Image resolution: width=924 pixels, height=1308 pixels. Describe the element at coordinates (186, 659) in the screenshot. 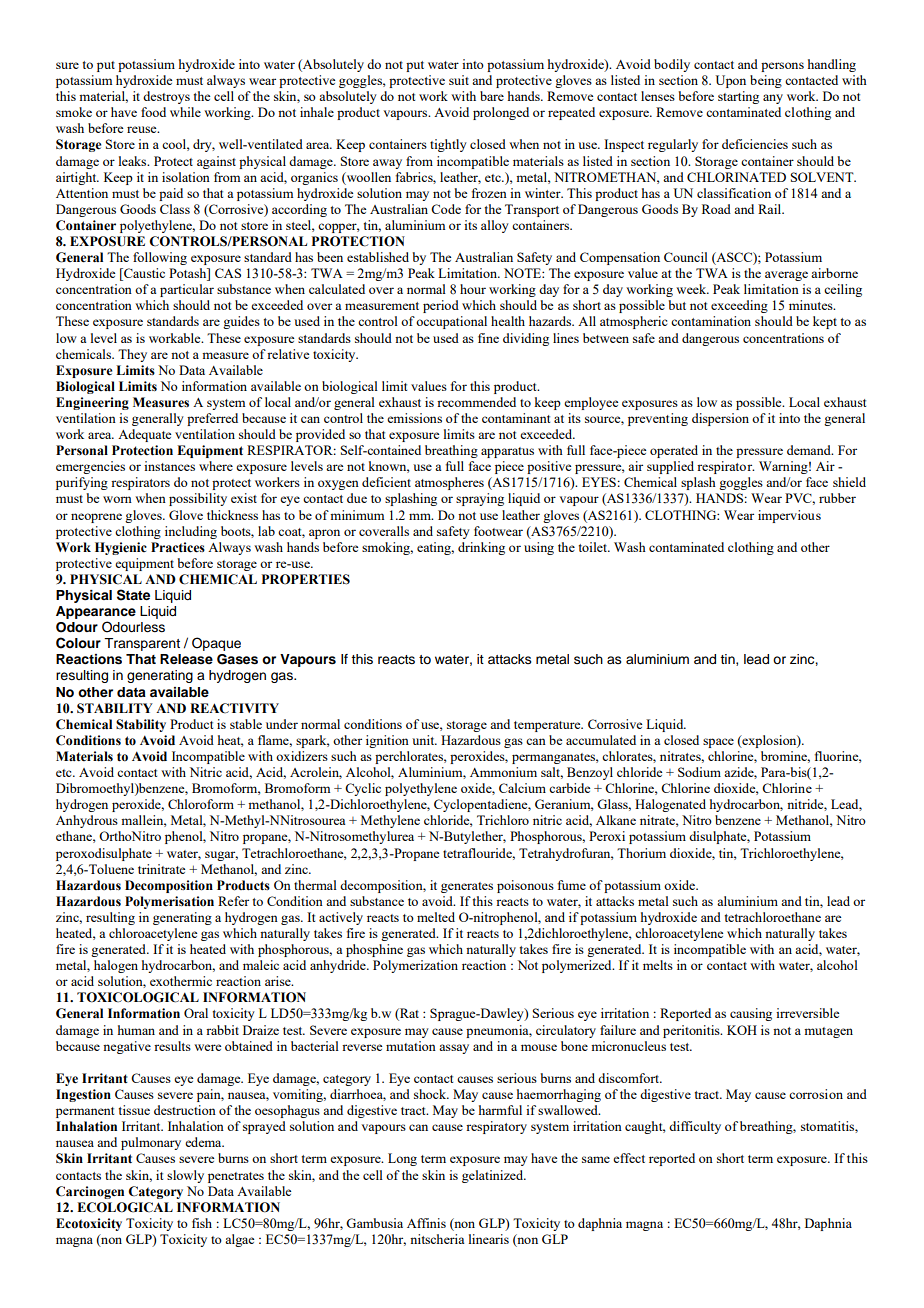

I see `Release` at that location.
